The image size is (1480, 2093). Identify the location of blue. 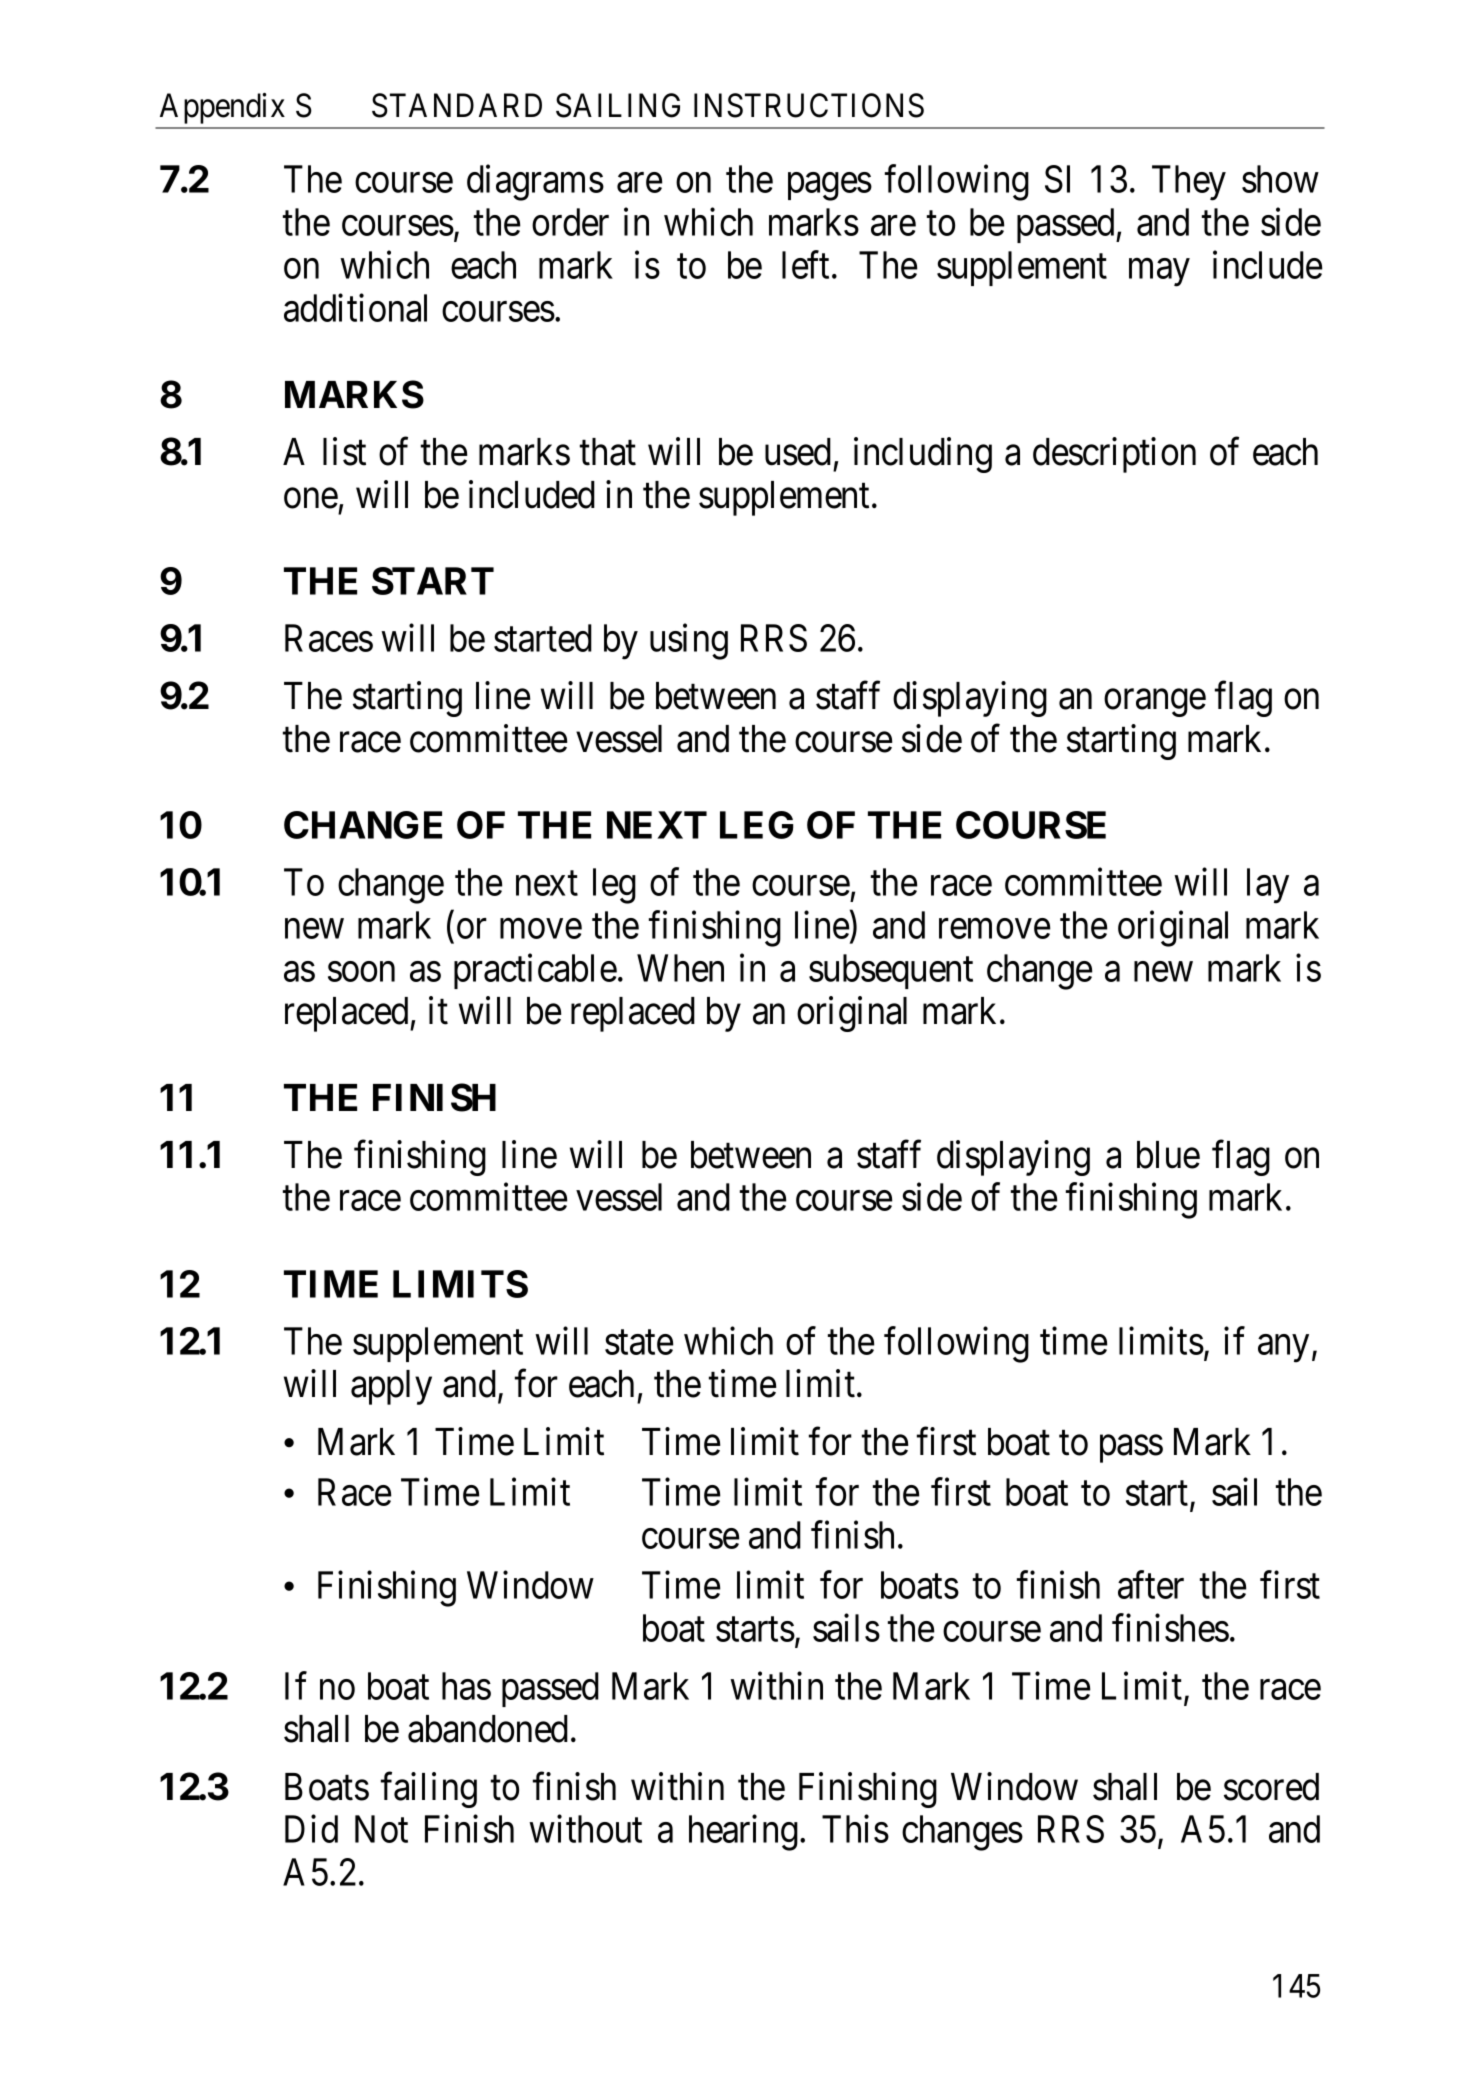
(1168, 1155).
